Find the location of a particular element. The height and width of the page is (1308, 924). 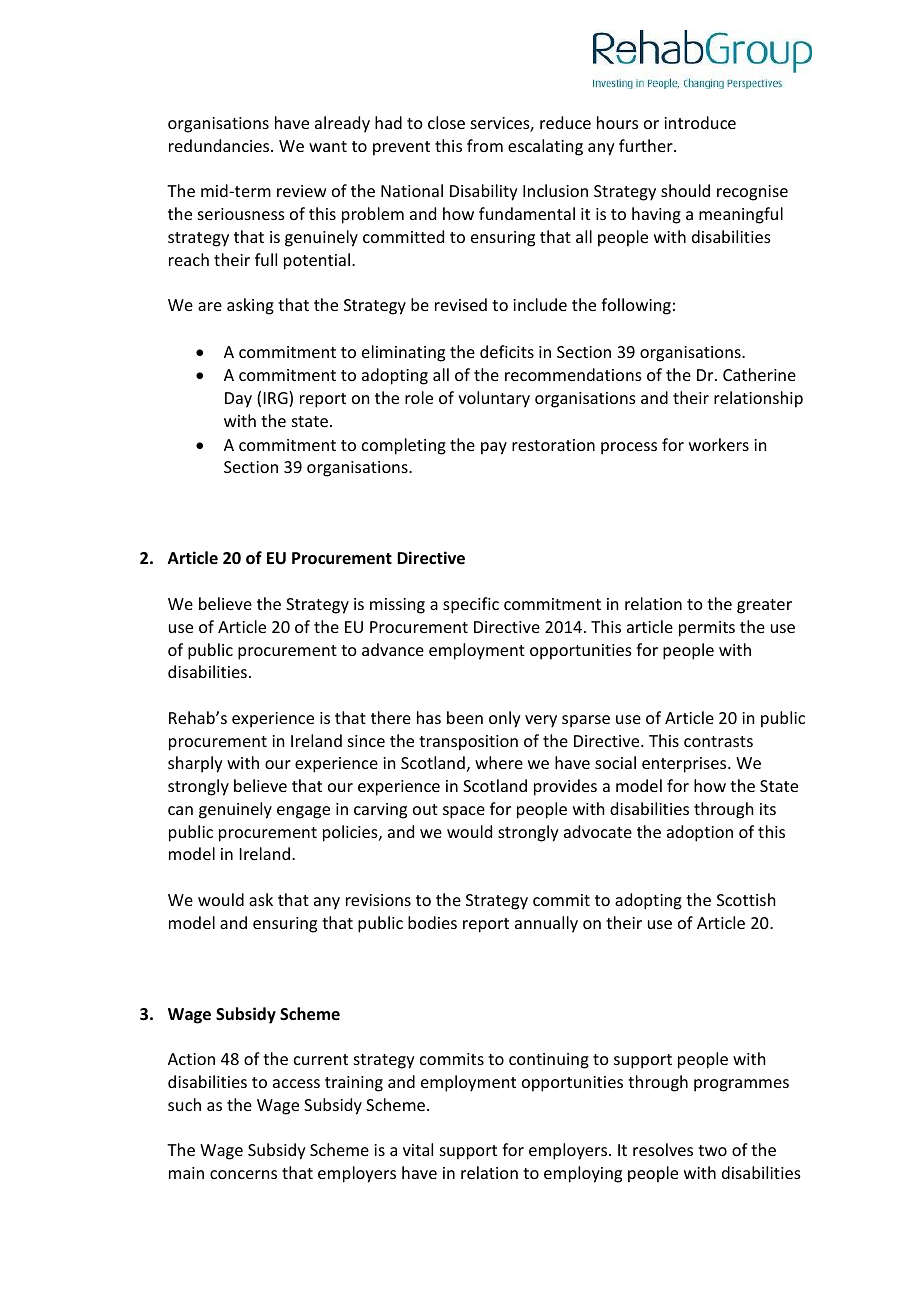

from is located at coordinates (485, 145).
